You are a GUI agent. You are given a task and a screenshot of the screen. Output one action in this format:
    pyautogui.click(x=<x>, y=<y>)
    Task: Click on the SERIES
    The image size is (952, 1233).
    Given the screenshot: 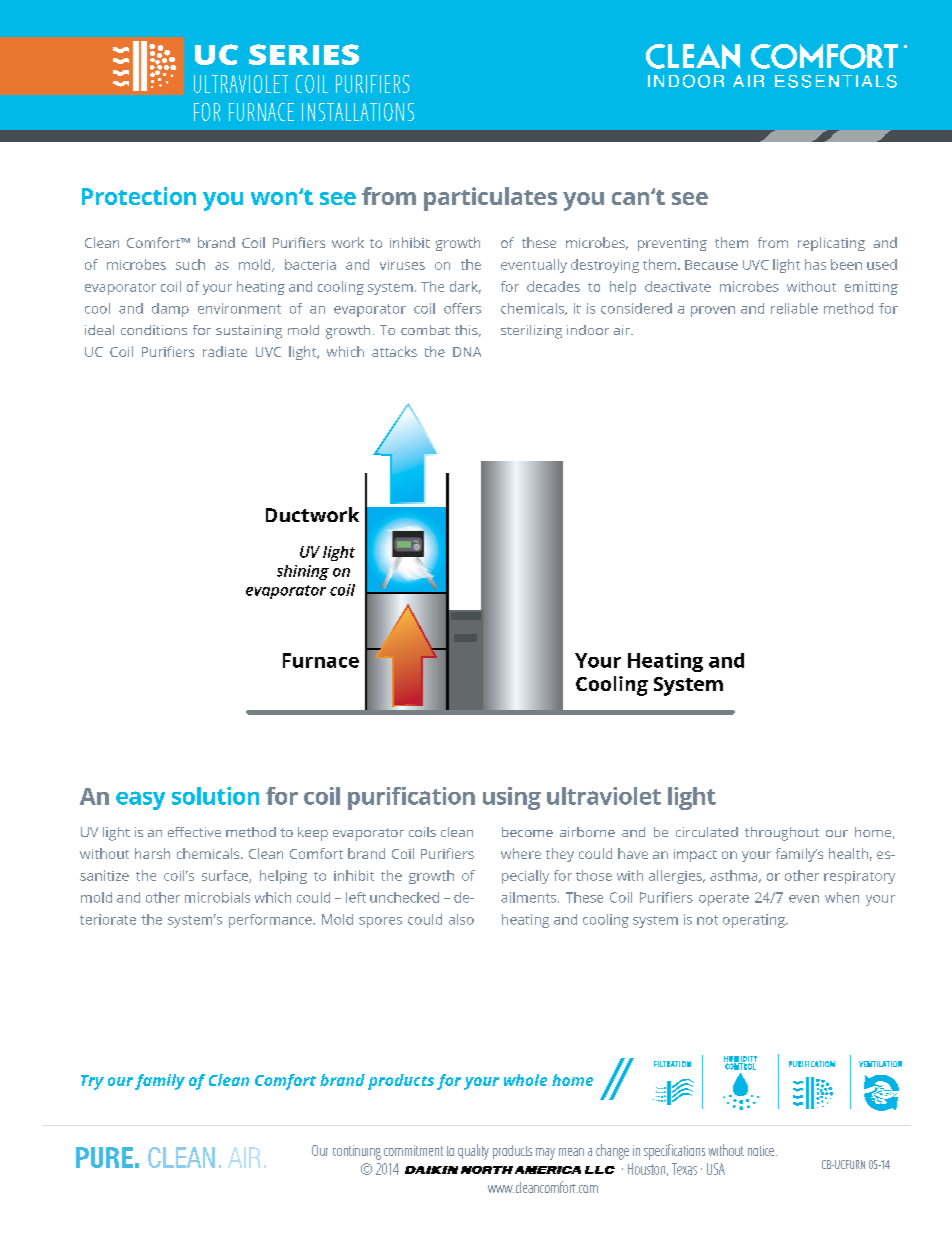 What is the action you would take?
    pyautogui.click(x=304, y=54)
